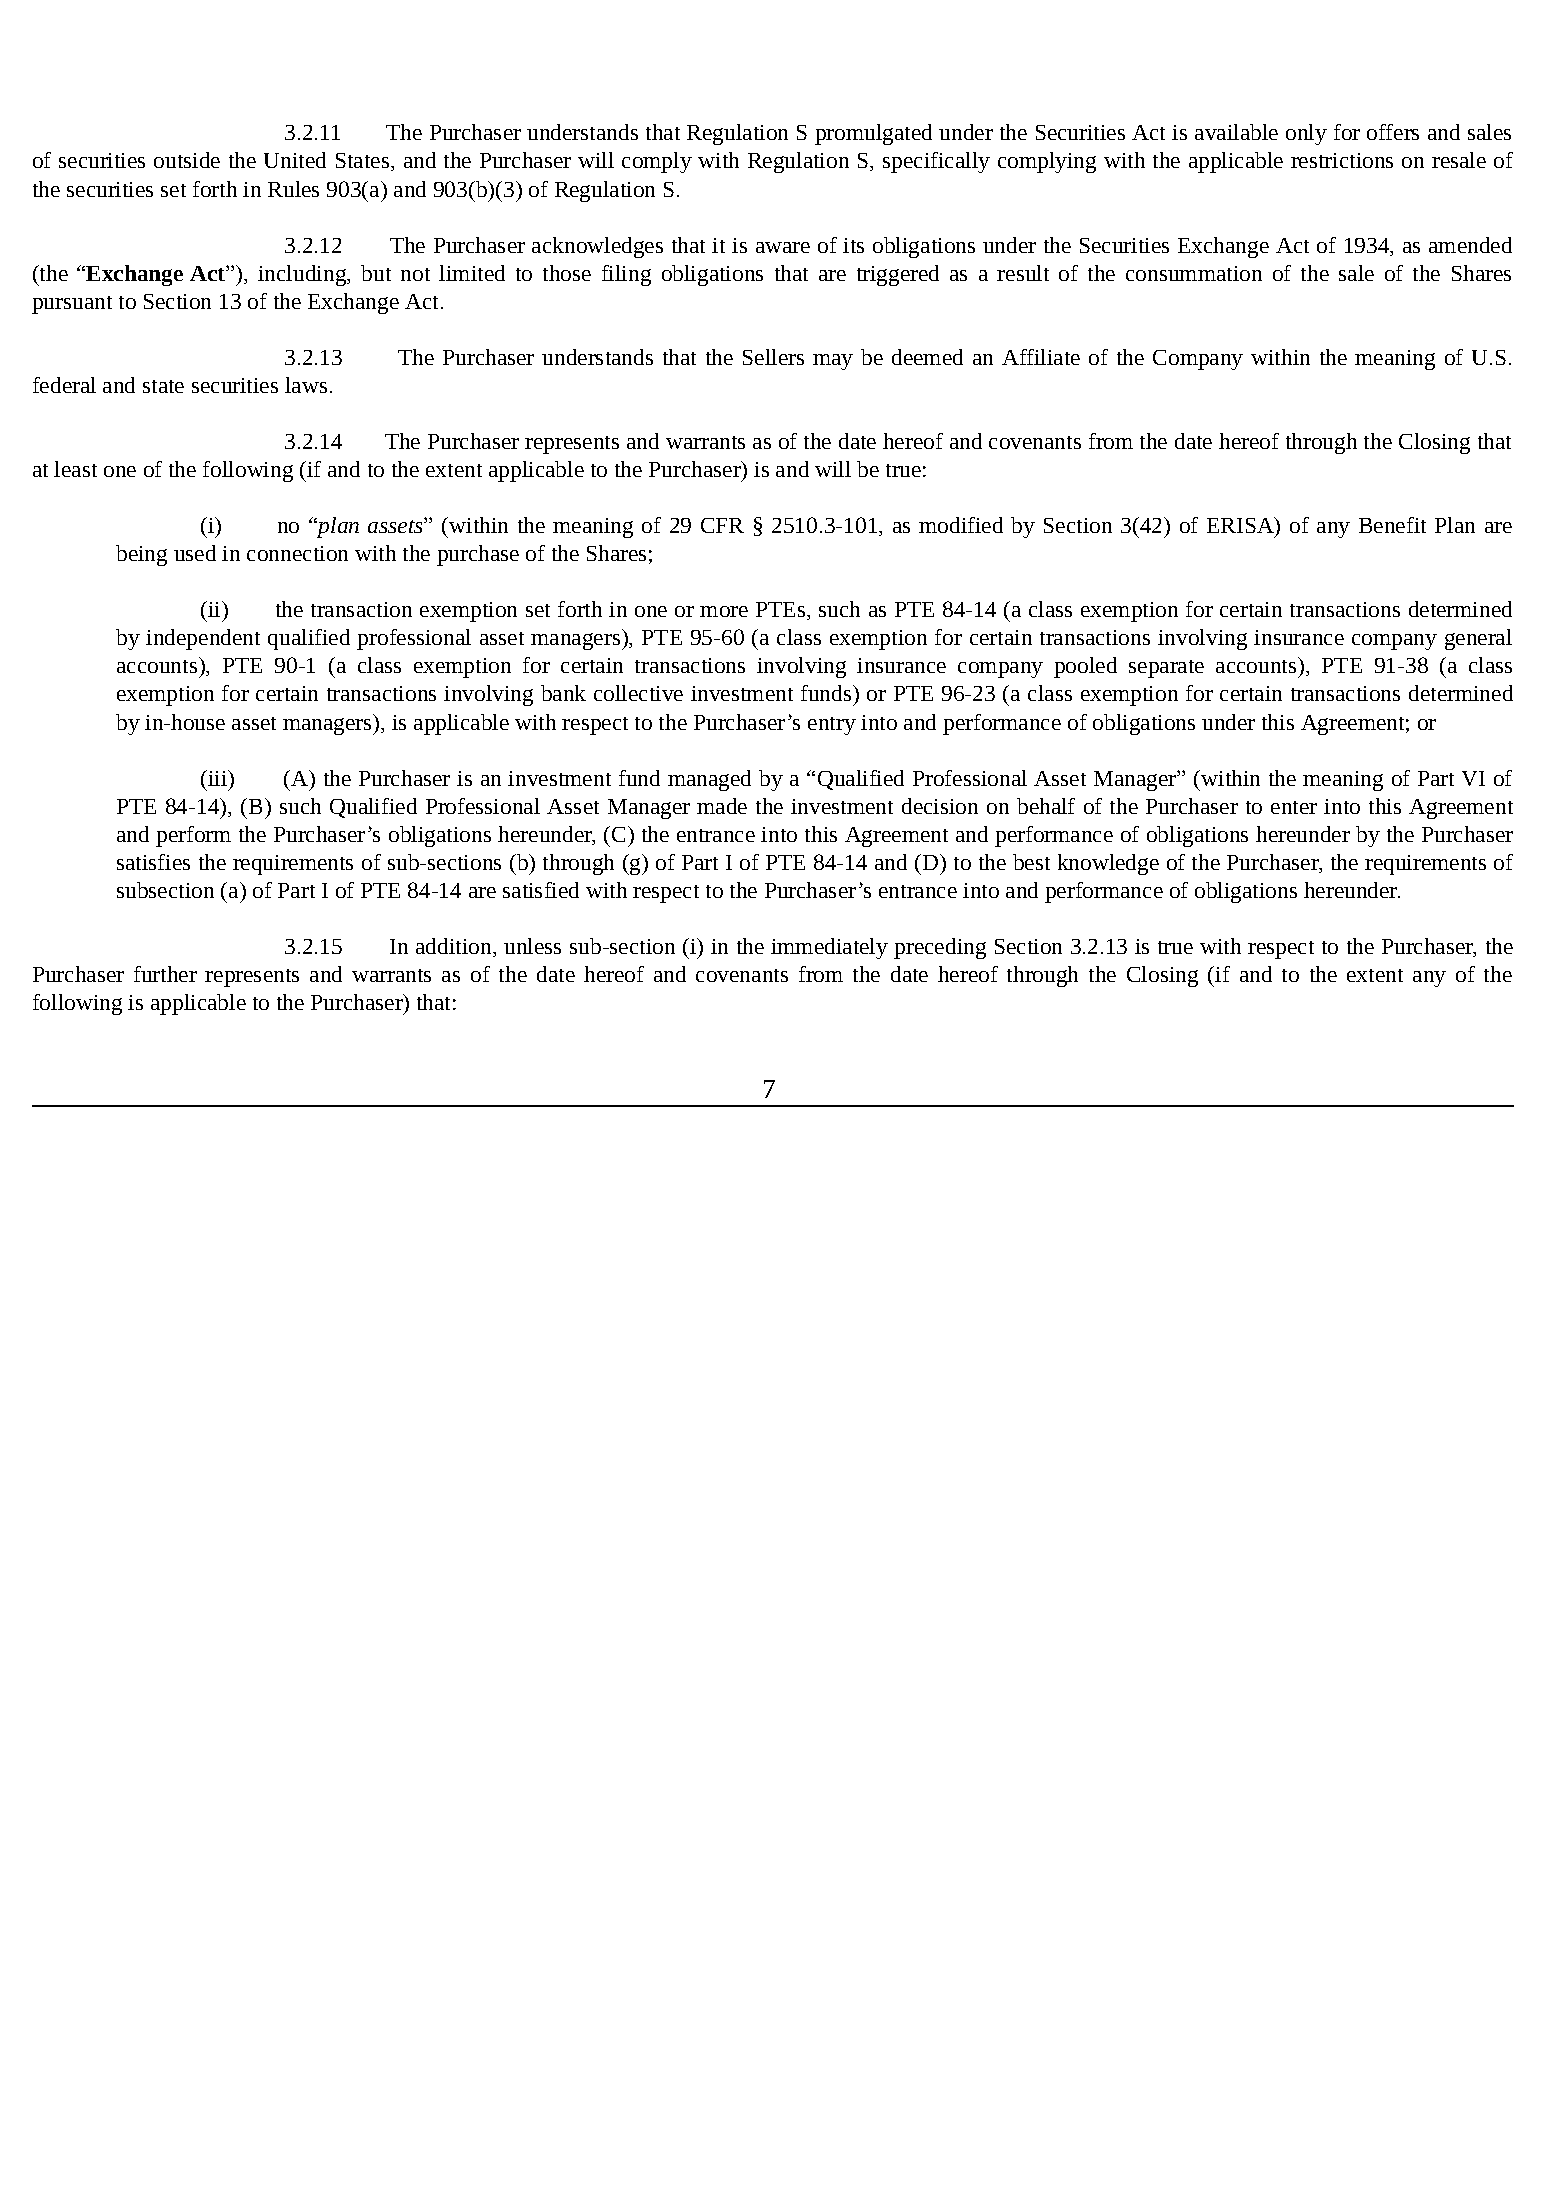 This page has height=2186, width=1545. What do you see at coordinates (187, 160) in the page?
I see `outside` at bounding box center [187, 160].
